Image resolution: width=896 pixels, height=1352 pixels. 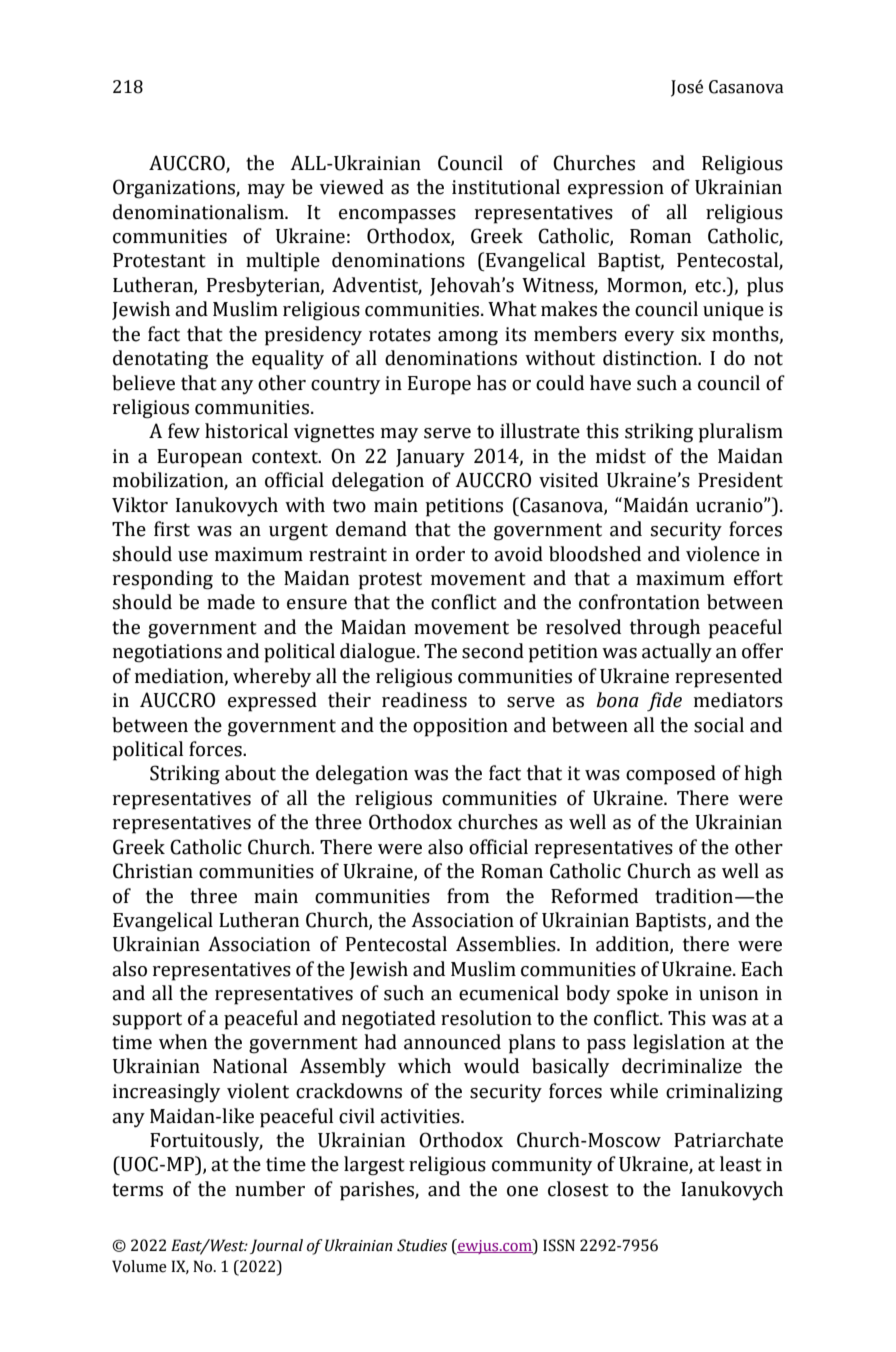 What do you see at coordinates (276, 1246) in the image?
I see `Journal` at bounding box center [276, 1246].
